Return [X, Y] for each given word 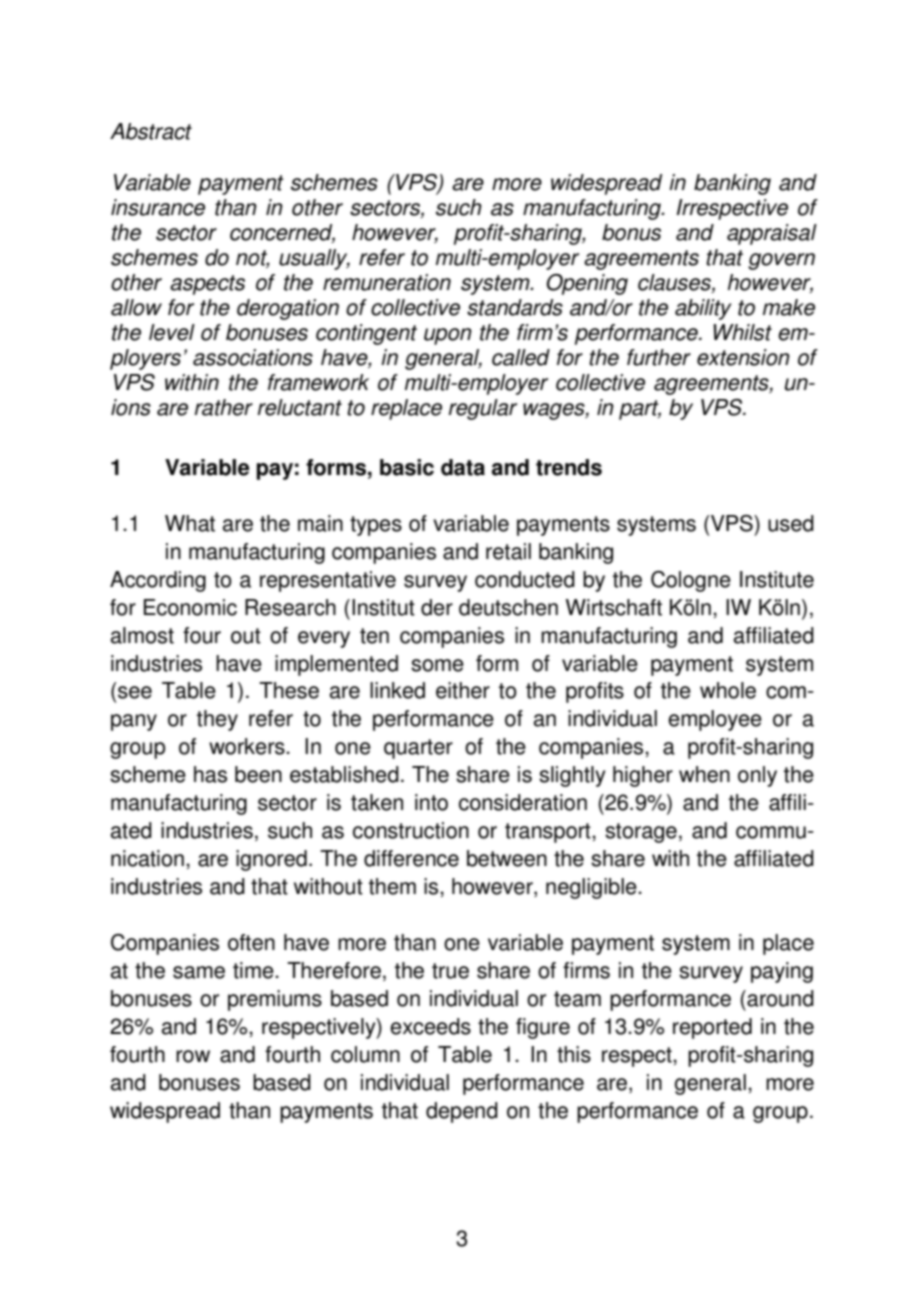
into [431, 802]
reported [712, 1028]
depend [462, 1112]
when [704, 774]
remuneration [387, 282]
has [210, 774]
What [190, 523]
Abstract [151, 131]
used [791, 523]
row [193, 1056]
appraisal [772, 234]
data [463, 467]
